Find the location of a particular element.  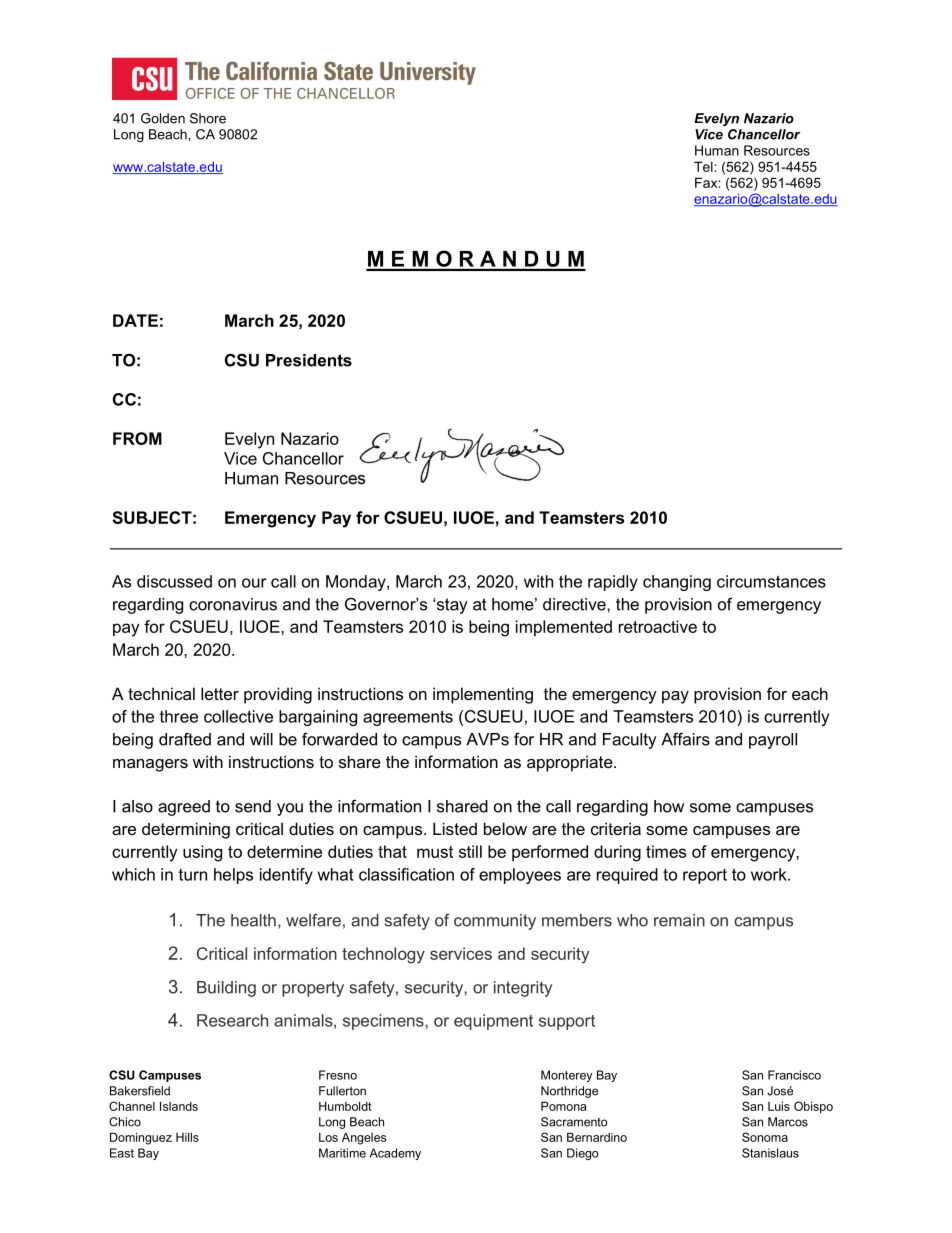

Presidents is located at coordinates (309, 360).
